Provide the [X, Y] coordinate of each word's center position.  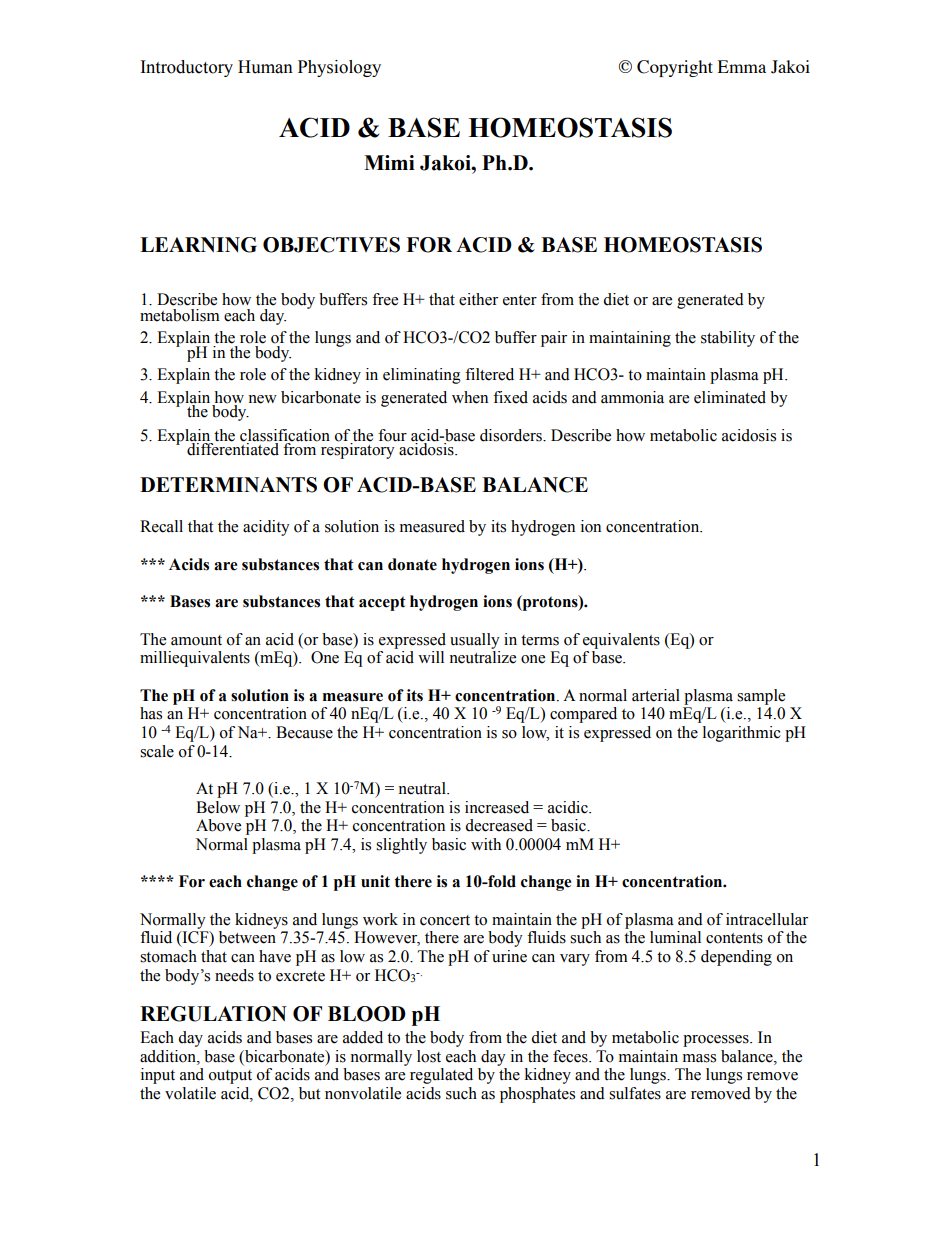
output [230, 1077]
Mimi [389, 162]
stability [728, 339]
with [486, 844]
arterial [656, 695]
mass [699, 1058]
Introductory [187, 68]
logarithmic [742, 734]
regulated [441, 1076]
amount [196, 640]
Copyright [675, 68]
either [478, 299]
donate [412, 564]
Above [218, 825]
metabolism [180, 315]
